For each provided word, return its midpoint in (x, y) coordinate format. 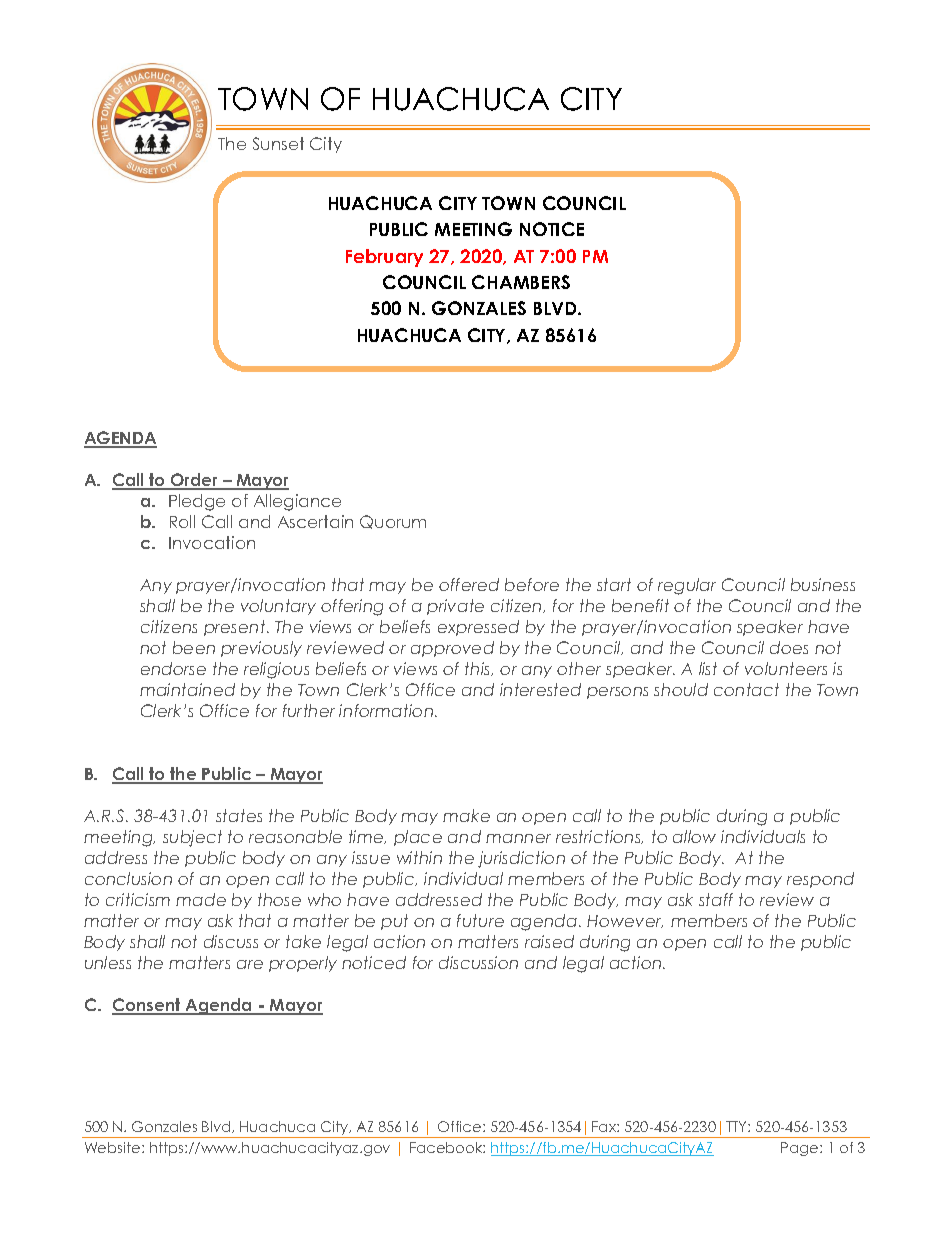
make (466, 815)
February (384, 258)
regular (687, 586)
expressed (478, 628)
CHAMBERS (521, 282)
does (789, 647)
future (480, 920)
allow (694, 836)
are (250, 964)
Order (195, 481)
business (823, 584)
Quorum (393, 522)
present (236, 628)
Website (114, 1147)
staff (716, 899)
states (239, 815)
